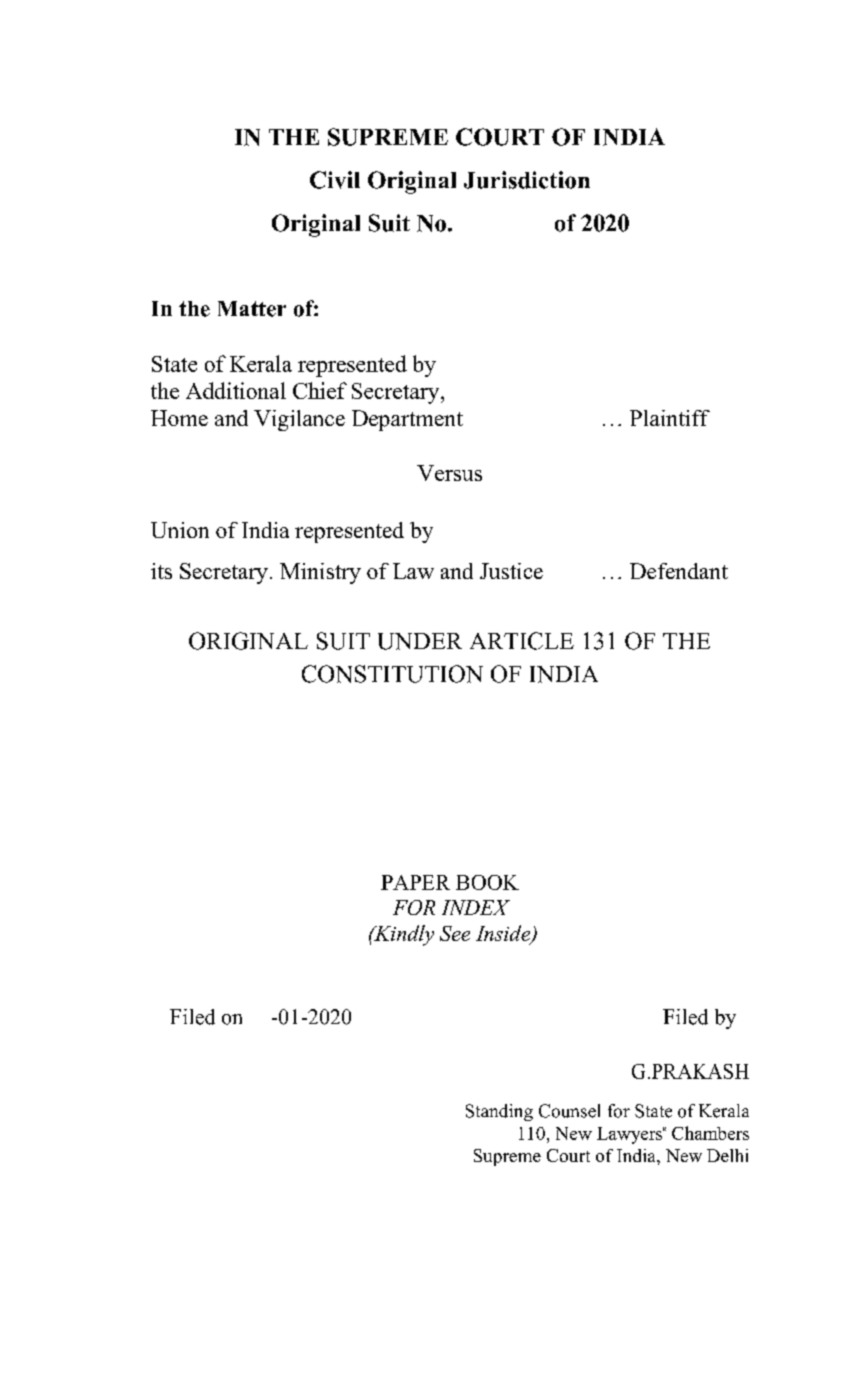 This screenshot has width=849, height=1400. Describe the element at coordinates (569, 1111) in the screenshot. I see `Counsel` at that location.
